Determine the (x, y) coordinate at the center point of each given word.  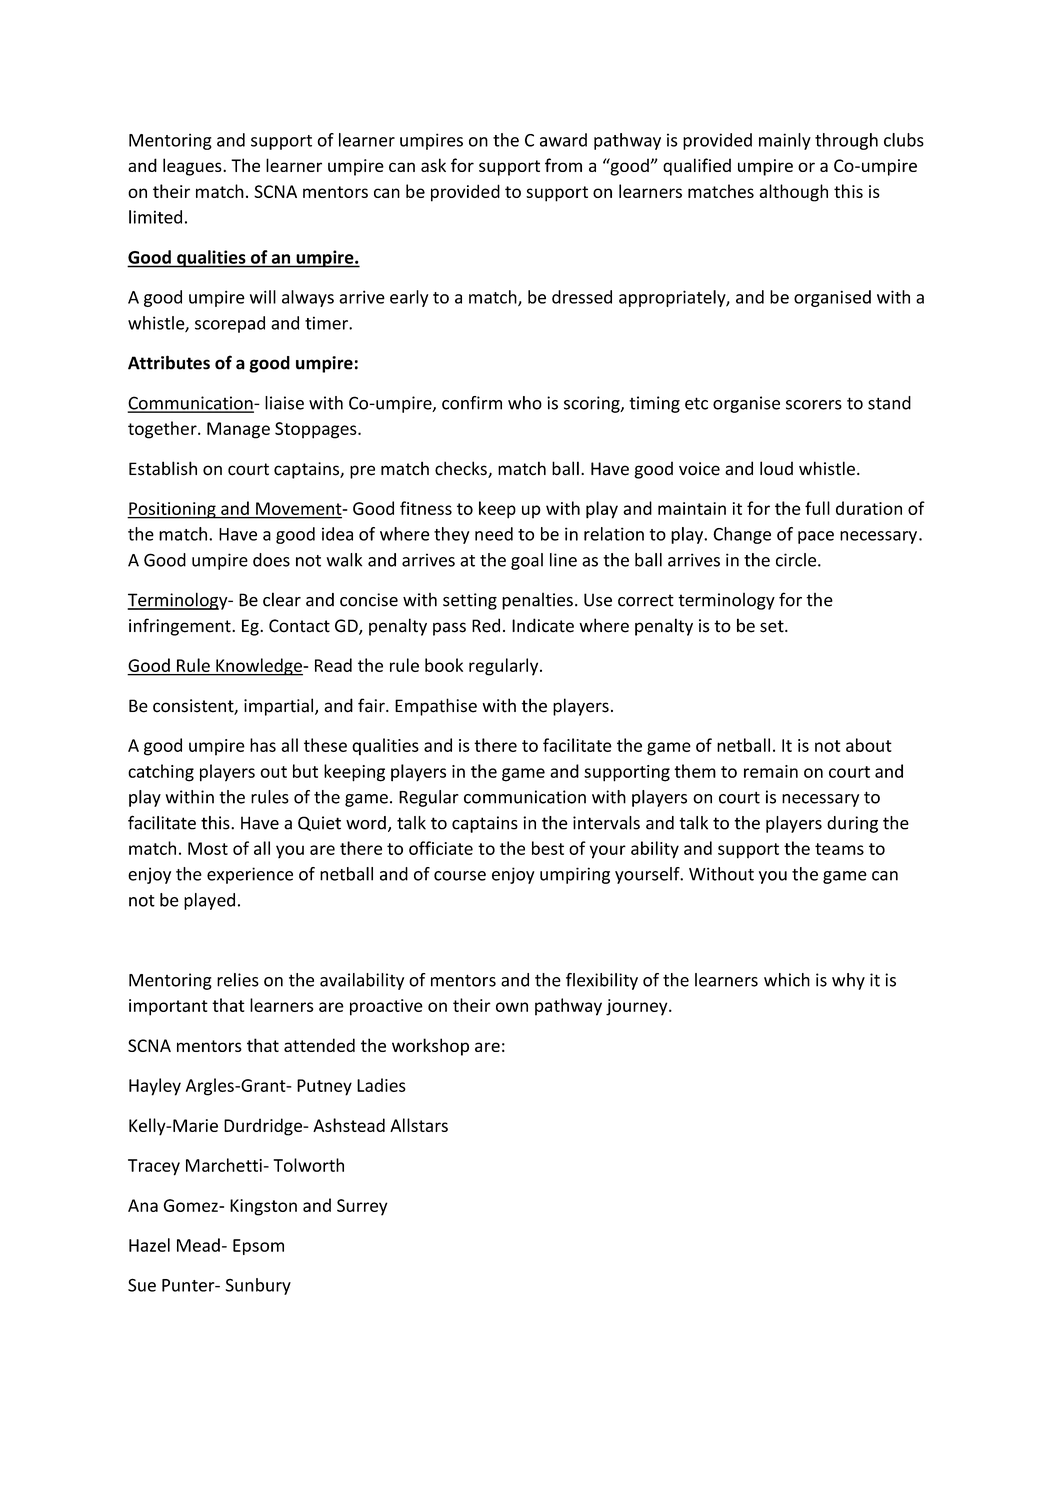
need (494, 534)
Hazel (149, 1245)
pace (816, 537)
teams (839, 849)
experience (250, 875)
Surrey (362, 1207)
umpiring (575, 875)
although (793, 193)
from (563, 165)
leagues (193, 167)
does (271, 560)
